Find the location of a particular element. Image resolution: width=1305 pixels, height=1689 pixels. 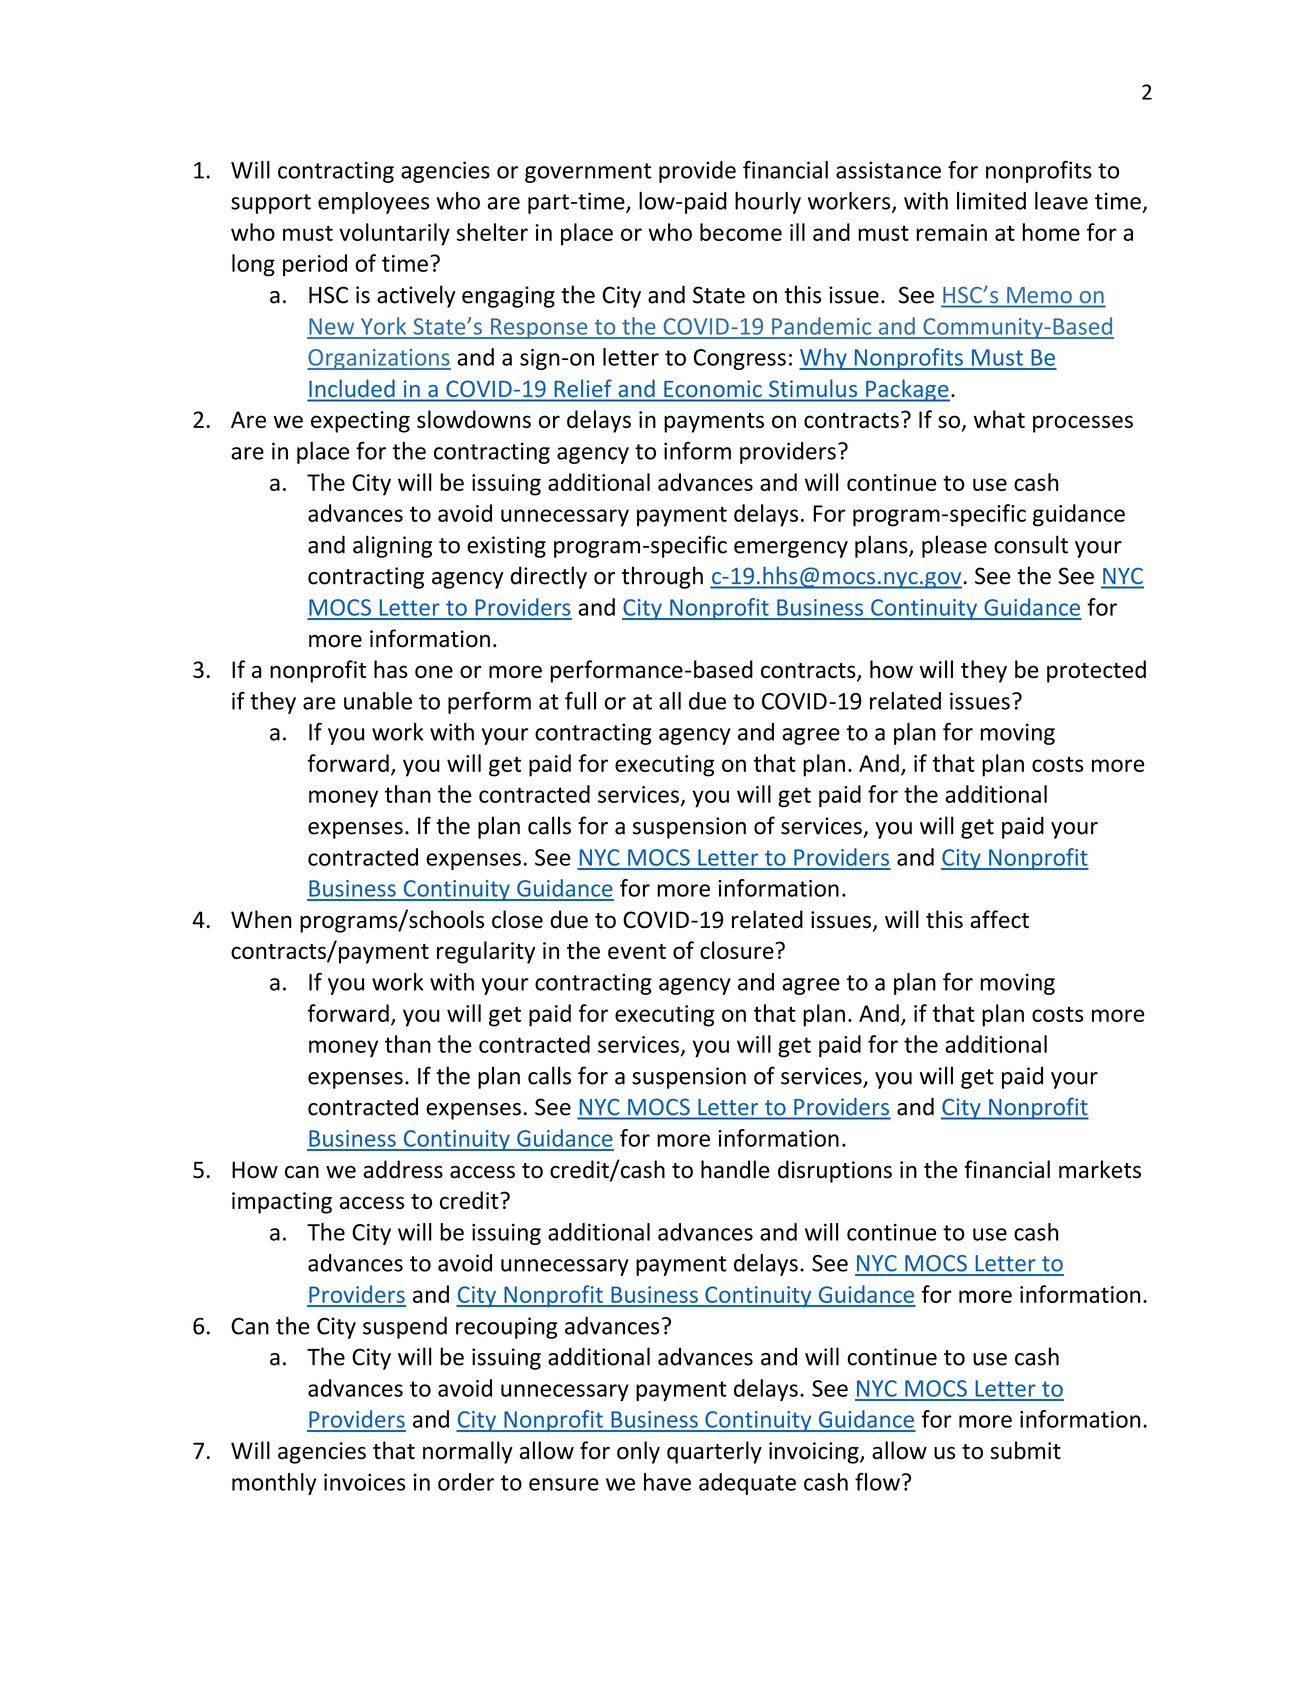

address is located at coordinates (403, 1169).
